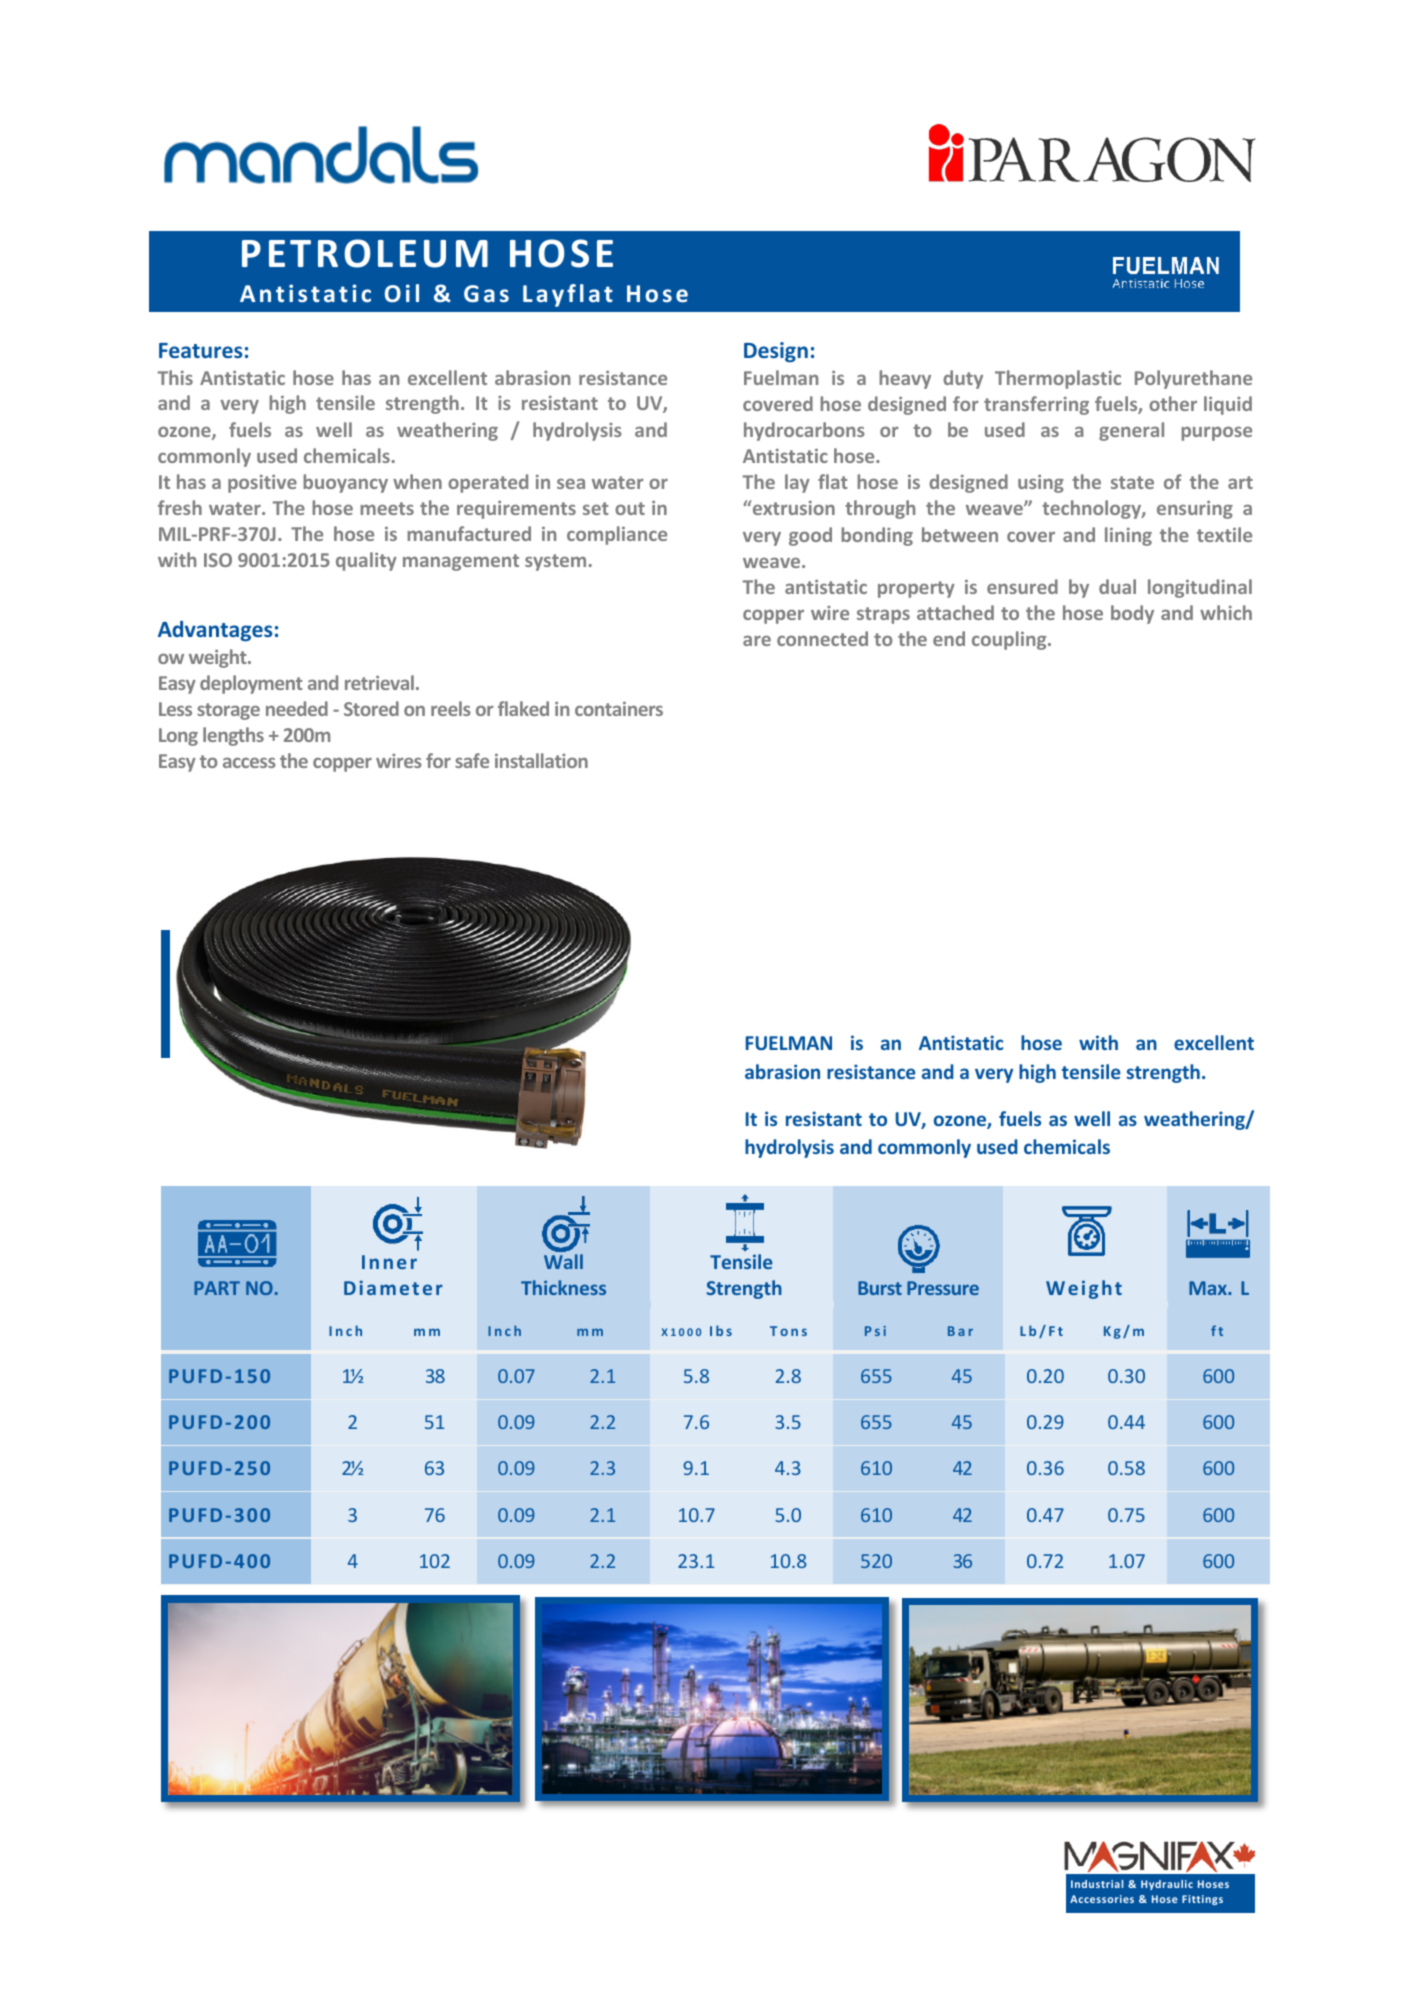 This screenshot has width=1416, height=2002. What do you see at coordinates (1010, 640) in the screenshot?
I see `coupling` at bounding box center [1010, 640].
